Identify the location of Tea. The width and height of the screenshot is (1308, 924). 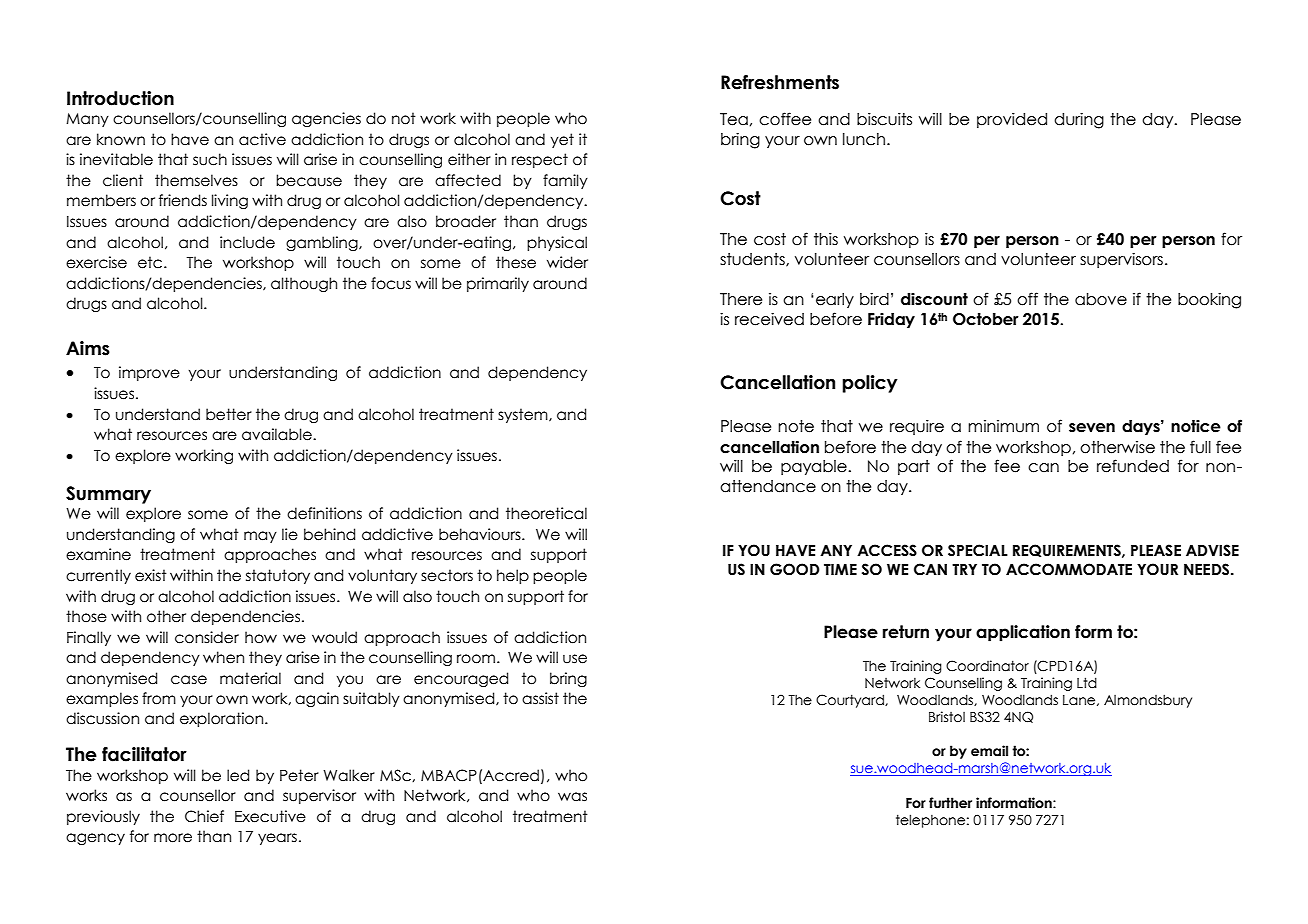
(734, 119).
